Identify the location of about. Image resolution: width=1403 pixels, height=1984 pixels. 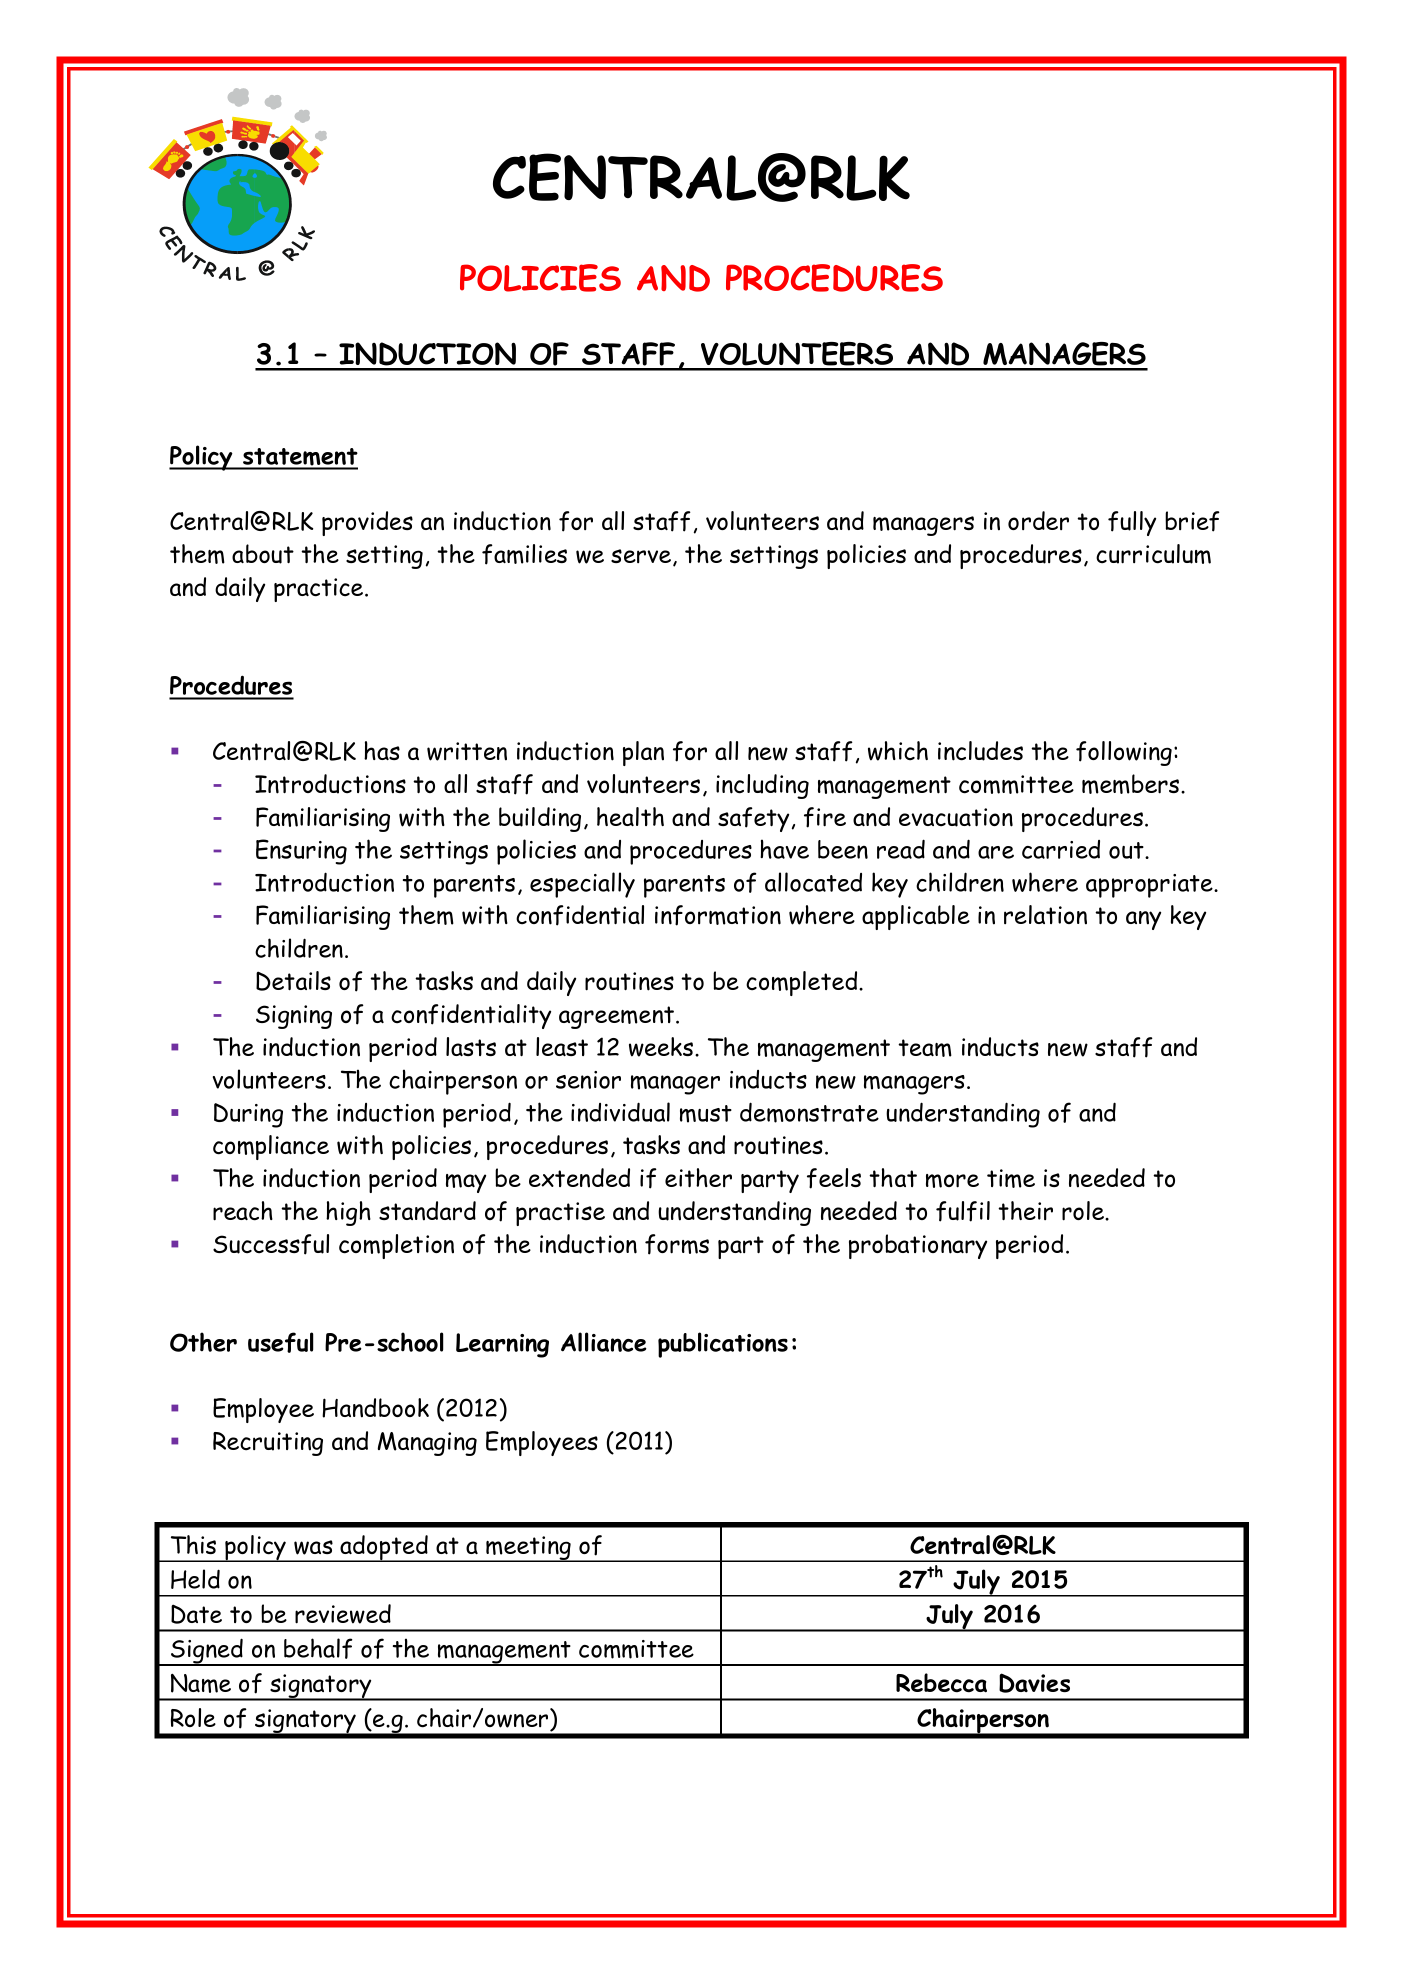
(263, 554).
